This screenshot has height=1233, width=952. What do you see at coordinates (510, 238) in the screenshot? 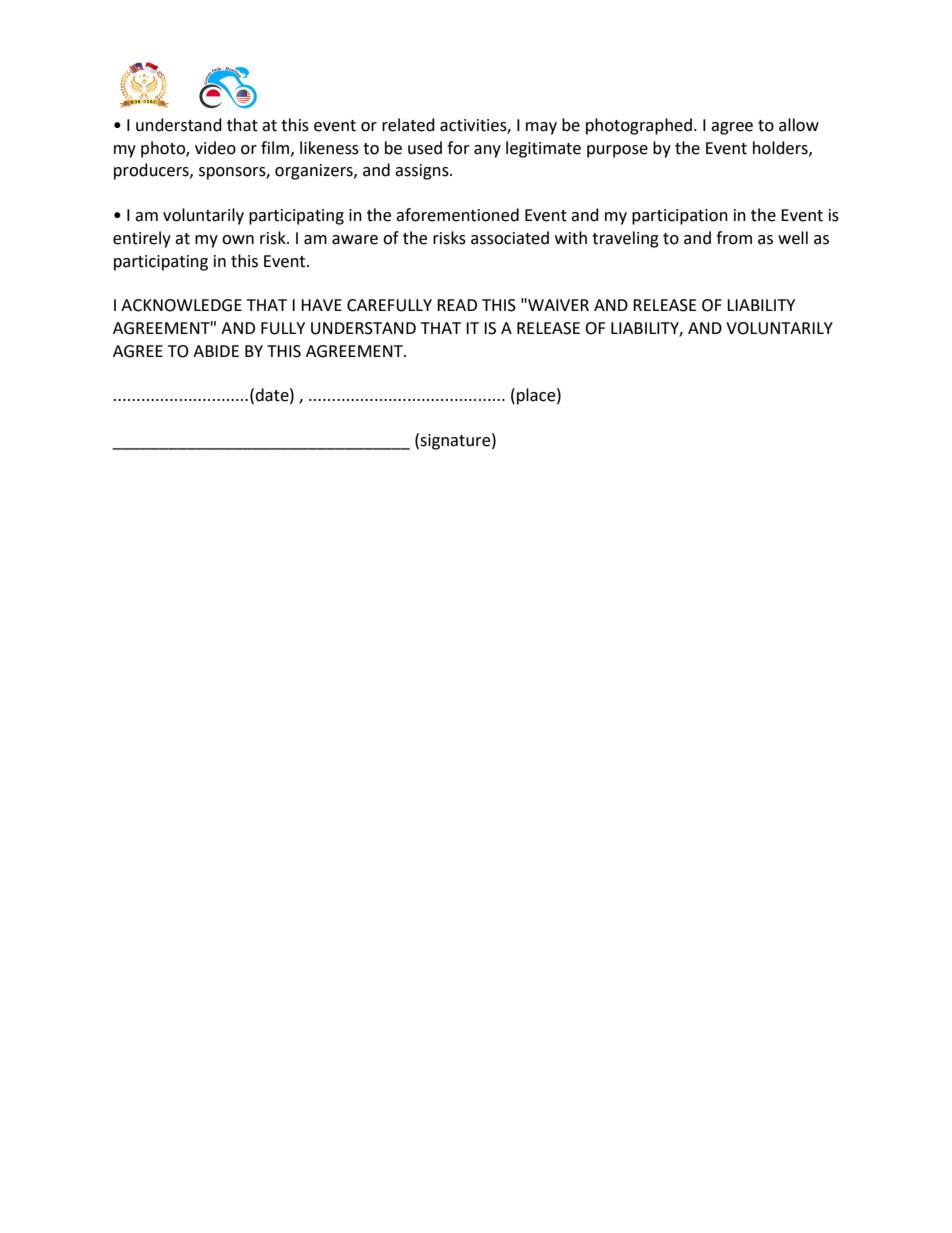
I see `associated` at bounding box center [510, 238].
